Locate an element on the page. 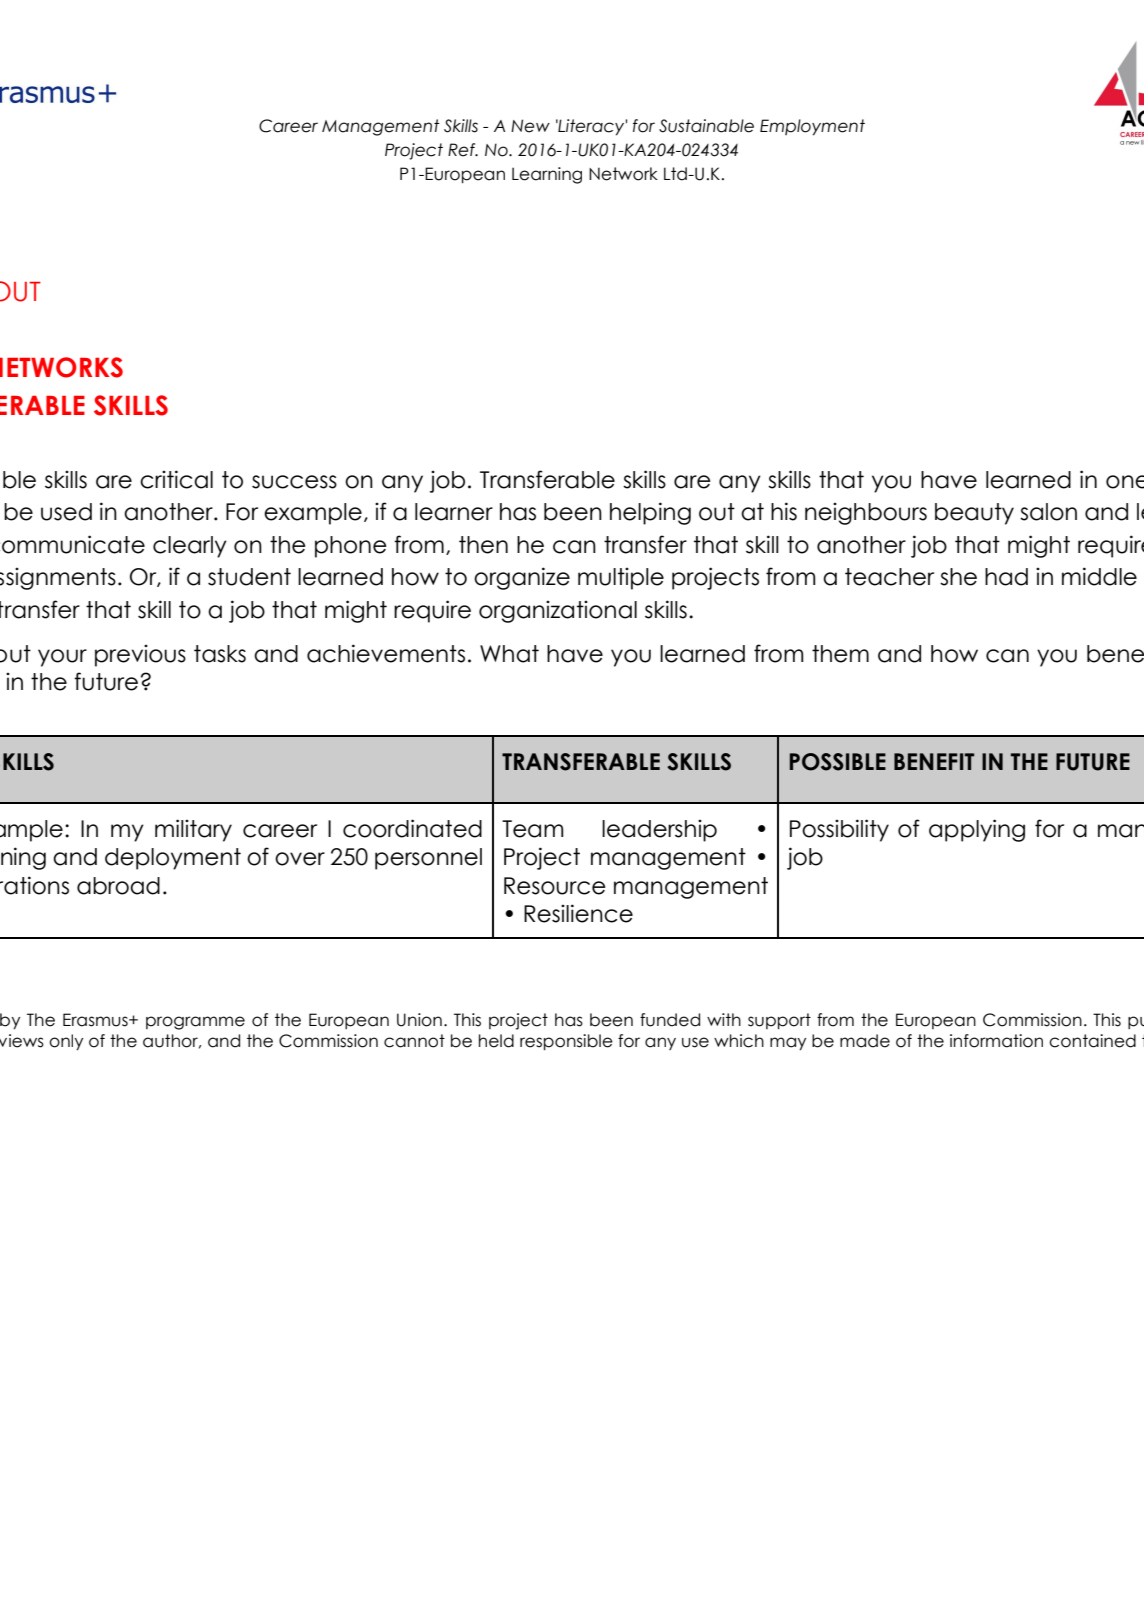 The width and height of the image is (1144, 1619). student is located at coordinates (249, 577).
